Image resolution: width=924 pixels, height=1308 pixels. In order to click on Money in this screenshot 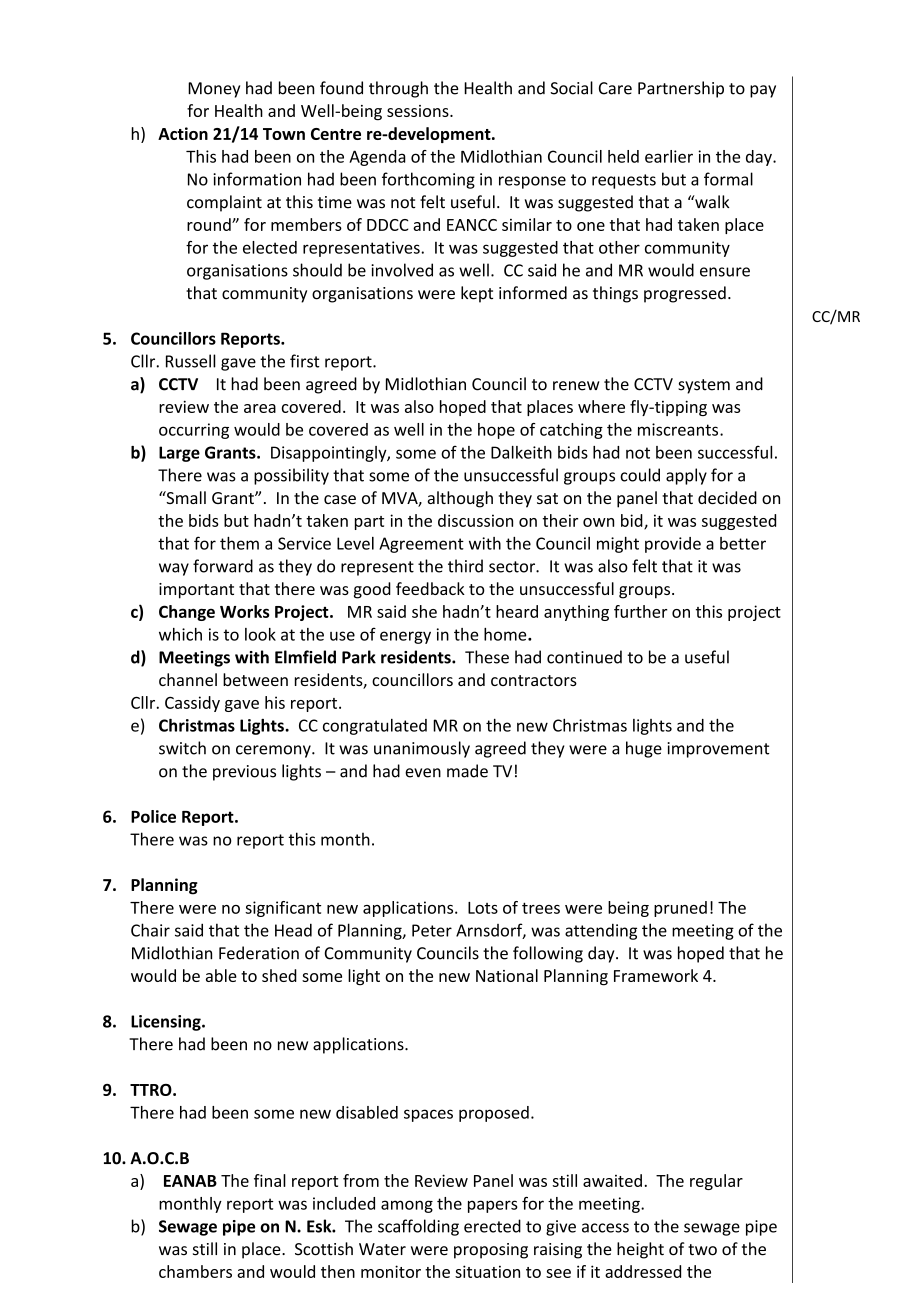, I will do `click(214, 90)`.
